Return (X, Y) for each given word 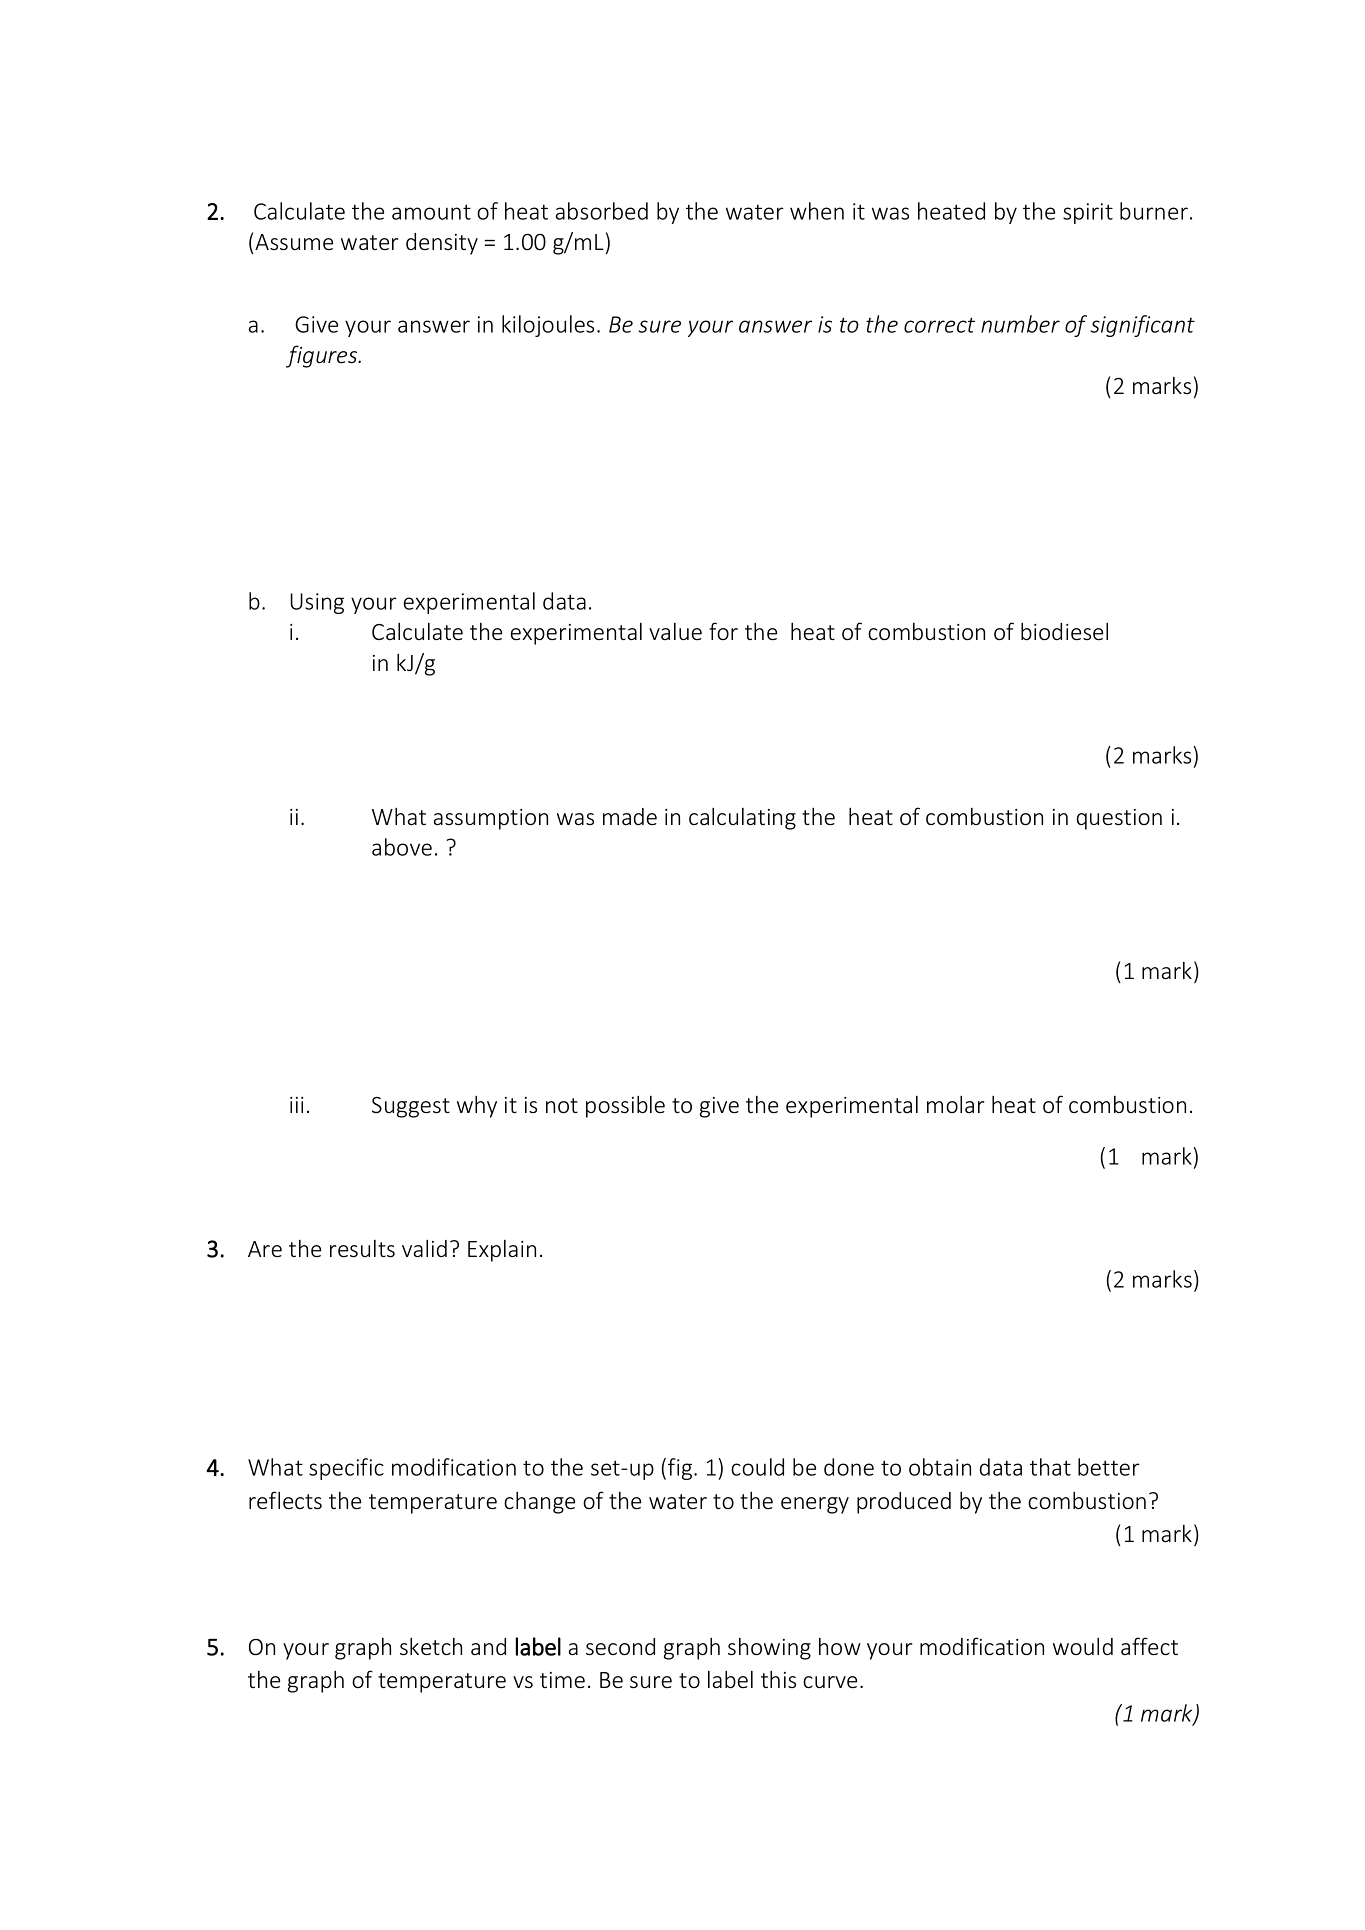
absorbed (602, 211)
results (362, 1249)
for (723, 631)
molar (955, 1104)
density (442, 244)
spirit (1088, 213)
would (1083, 1647)
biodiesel (1064, 631)
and (488, 1646)
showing (769, 1649)
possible (625, 1107)
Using (317, 603)
